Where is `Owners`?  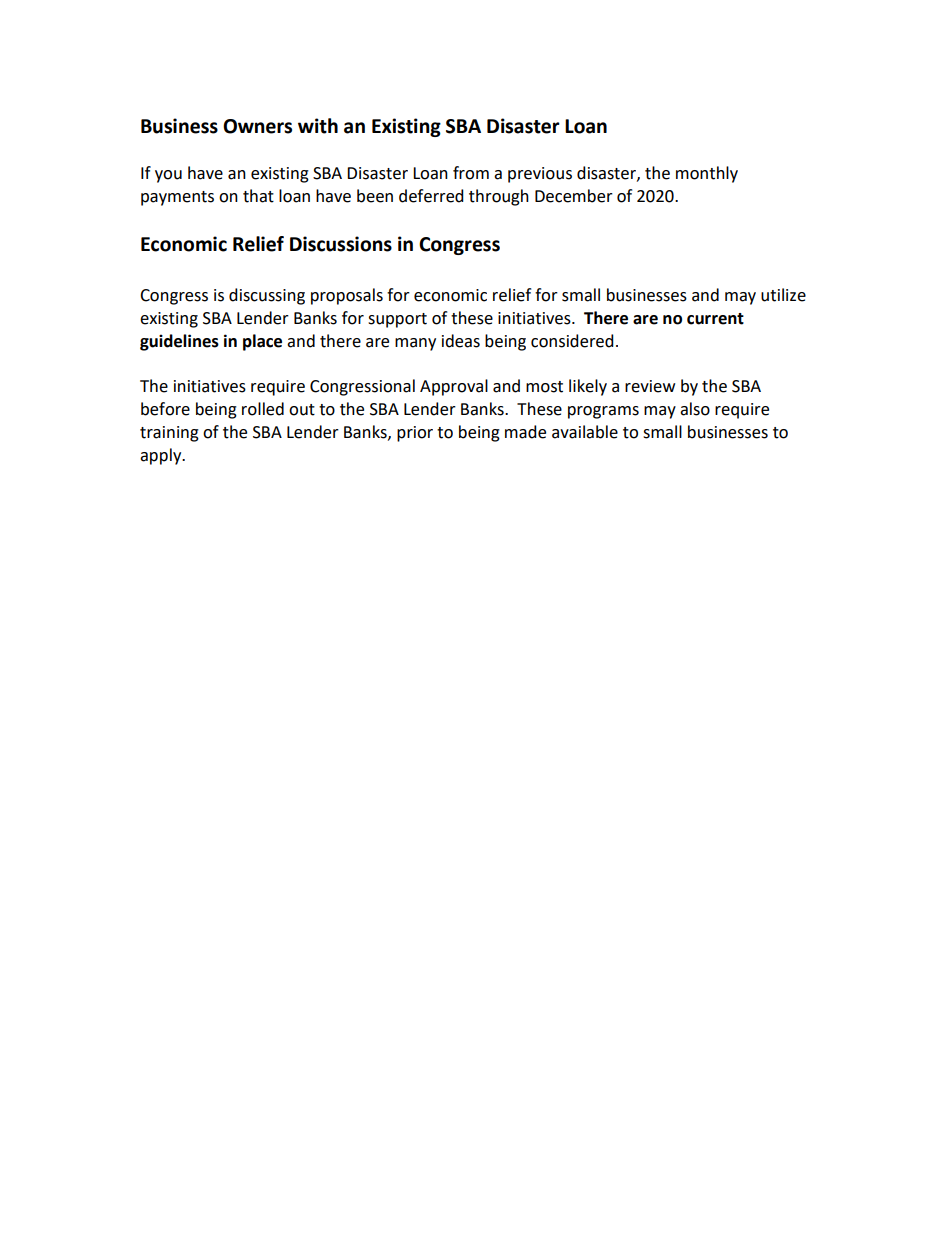
Owners is located at coordinates (257, 126).
